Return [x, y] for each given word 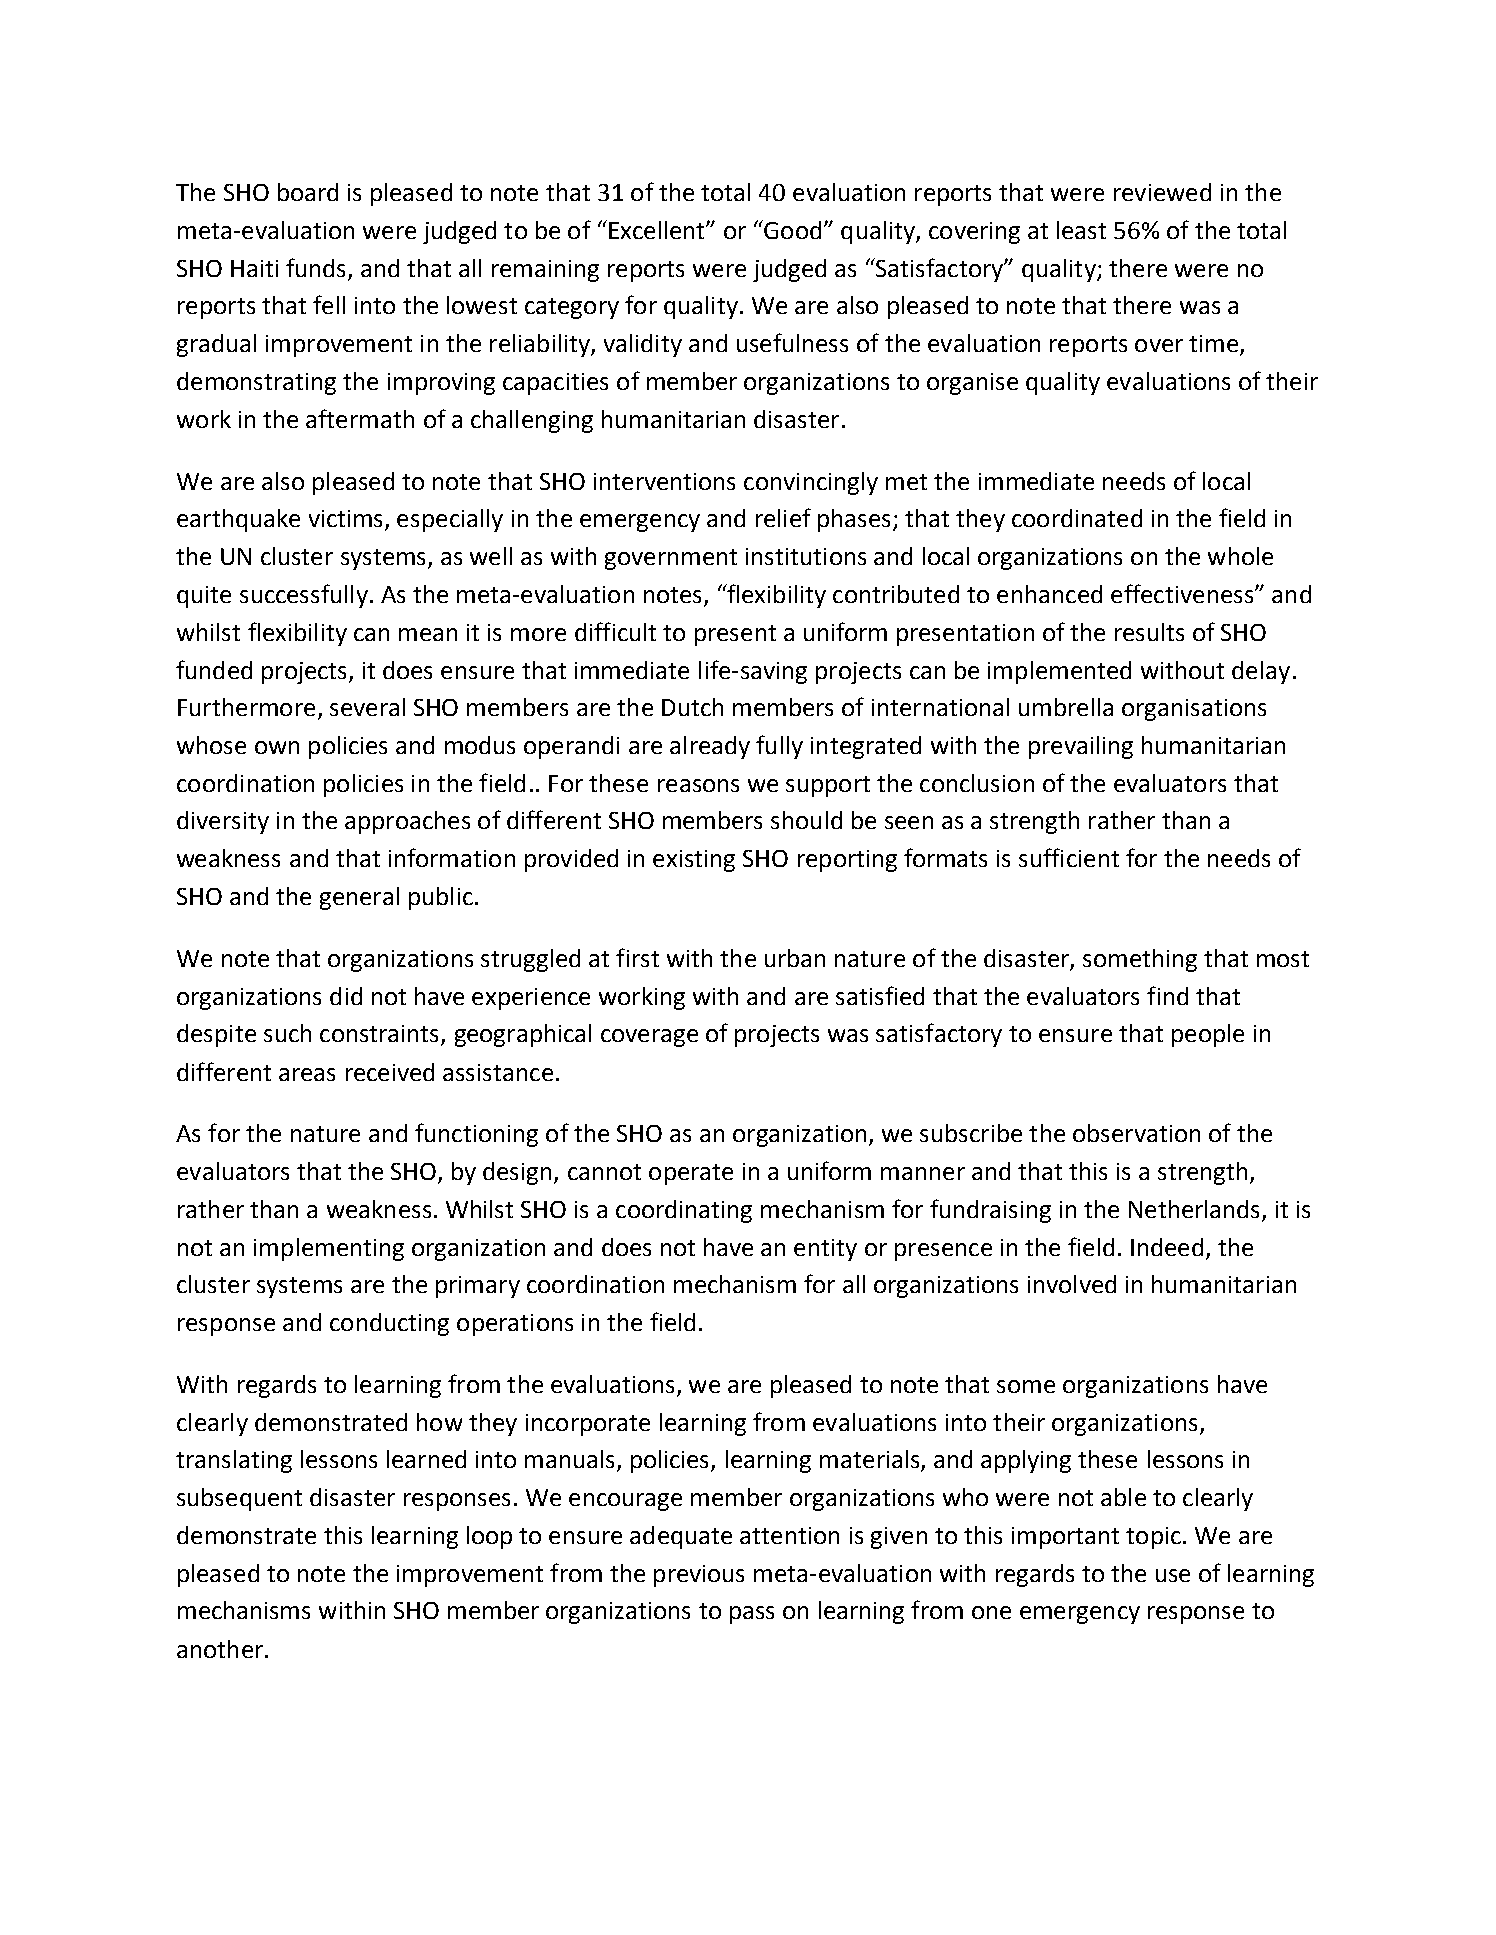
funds [315, 267]
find [1167, 995]
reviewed [1162, 192]
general [359, 898]
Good [791, 229]
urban [795, 958]
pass [752, 1615]
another [220, 1649]
